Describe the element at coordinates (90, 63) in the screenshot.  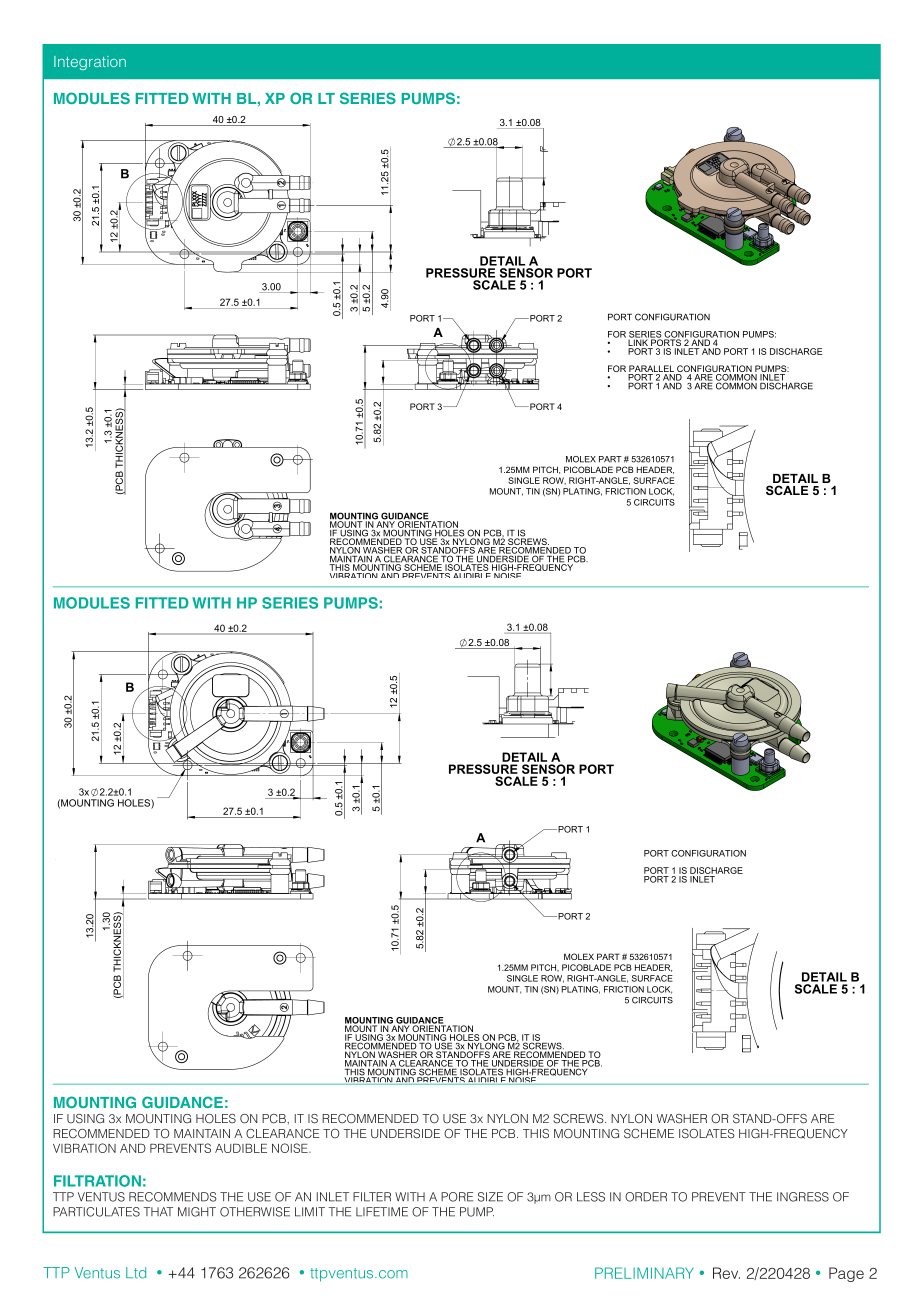
I see `Integration` at that location.
